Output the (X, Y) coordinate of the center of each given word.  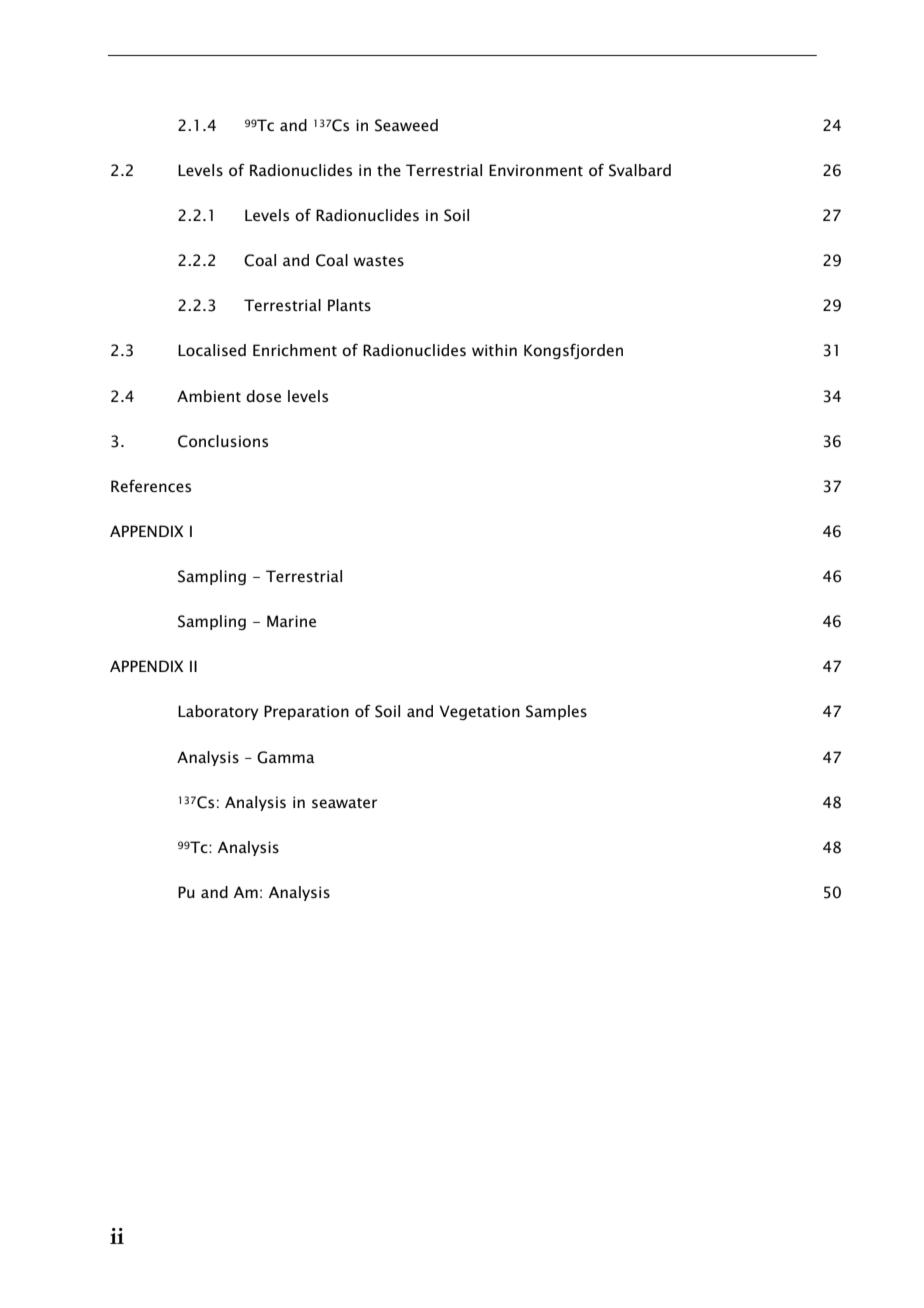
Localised (212, 350)
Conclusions (223, 441)
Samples (556, 712)
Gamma (286, 757)
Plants (349, 305)
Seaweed (406, 125)
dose (263, 396)
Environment (536, 170)
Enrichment (295, 350)
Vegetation (479, 712)
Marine (291, 621)
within (494, 350)
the (389, 170)
